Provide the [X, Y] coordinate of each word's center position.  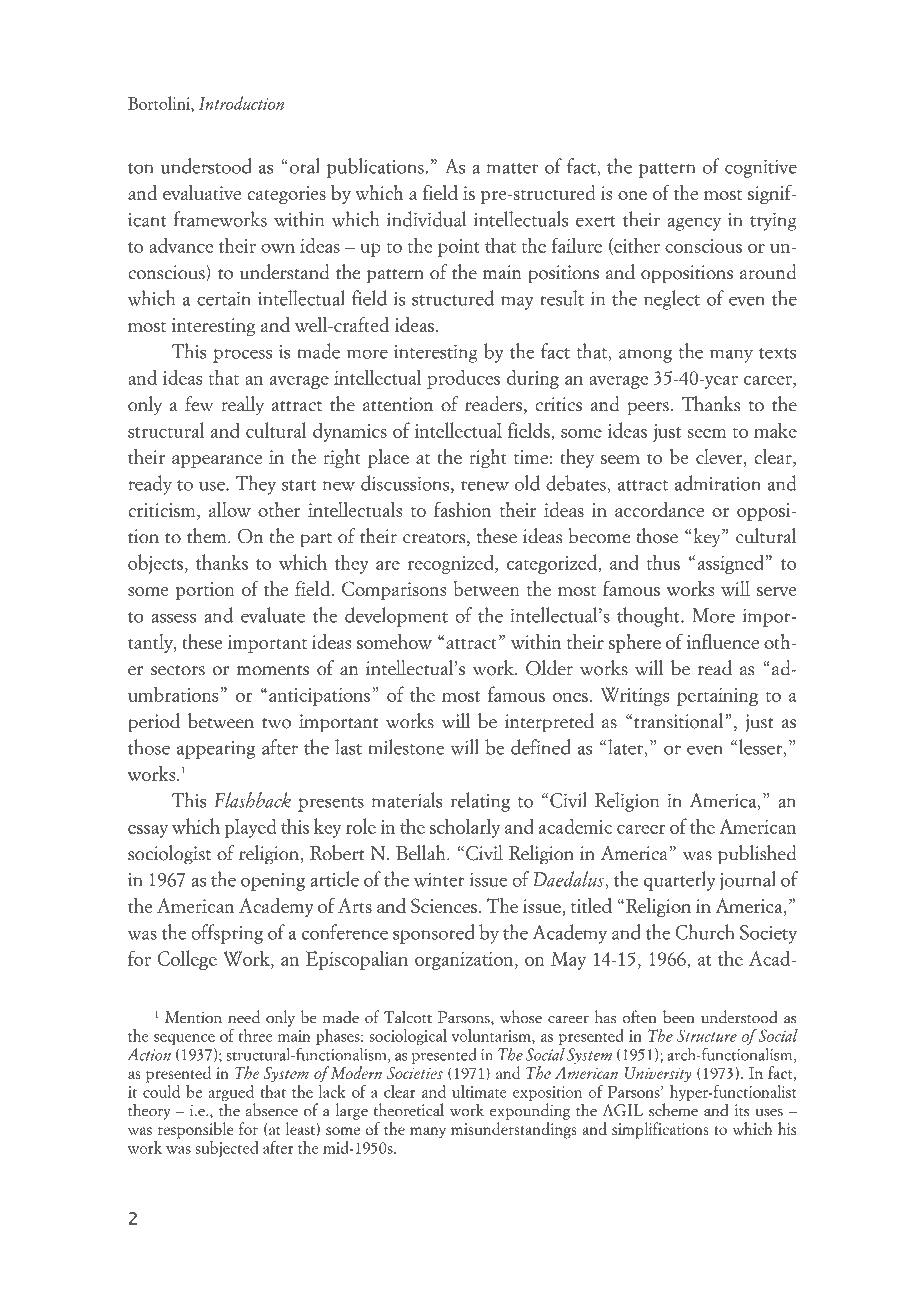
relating [480, 802]
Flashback [252, 800]
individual [426, 219]
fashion [462, 509]
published [757, 855]
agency [694, 224]
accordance [659, 509]
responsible [196, 1130]
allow [230, 509]
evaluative [202, 192]
